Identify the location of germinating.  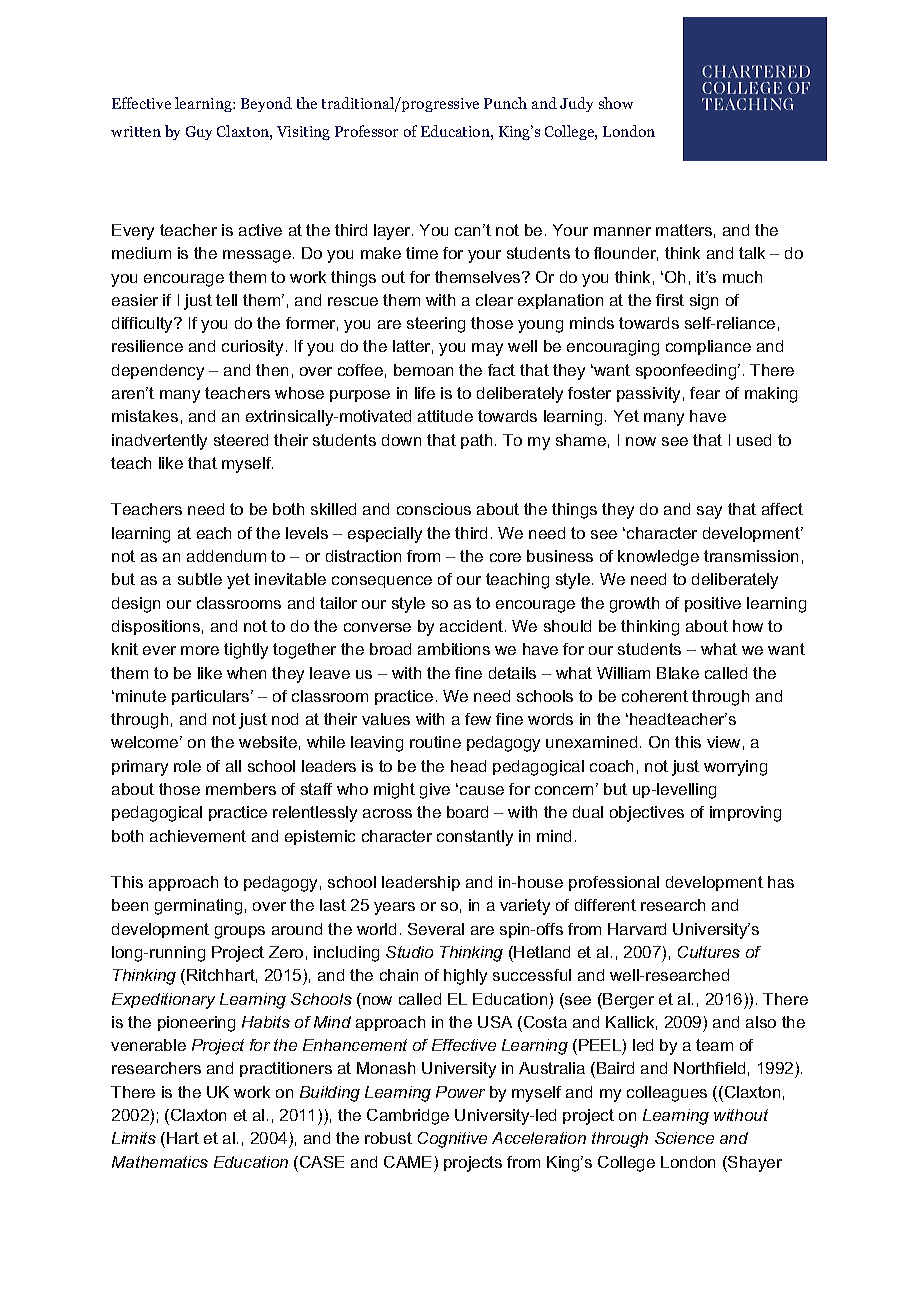
(198, 907).
